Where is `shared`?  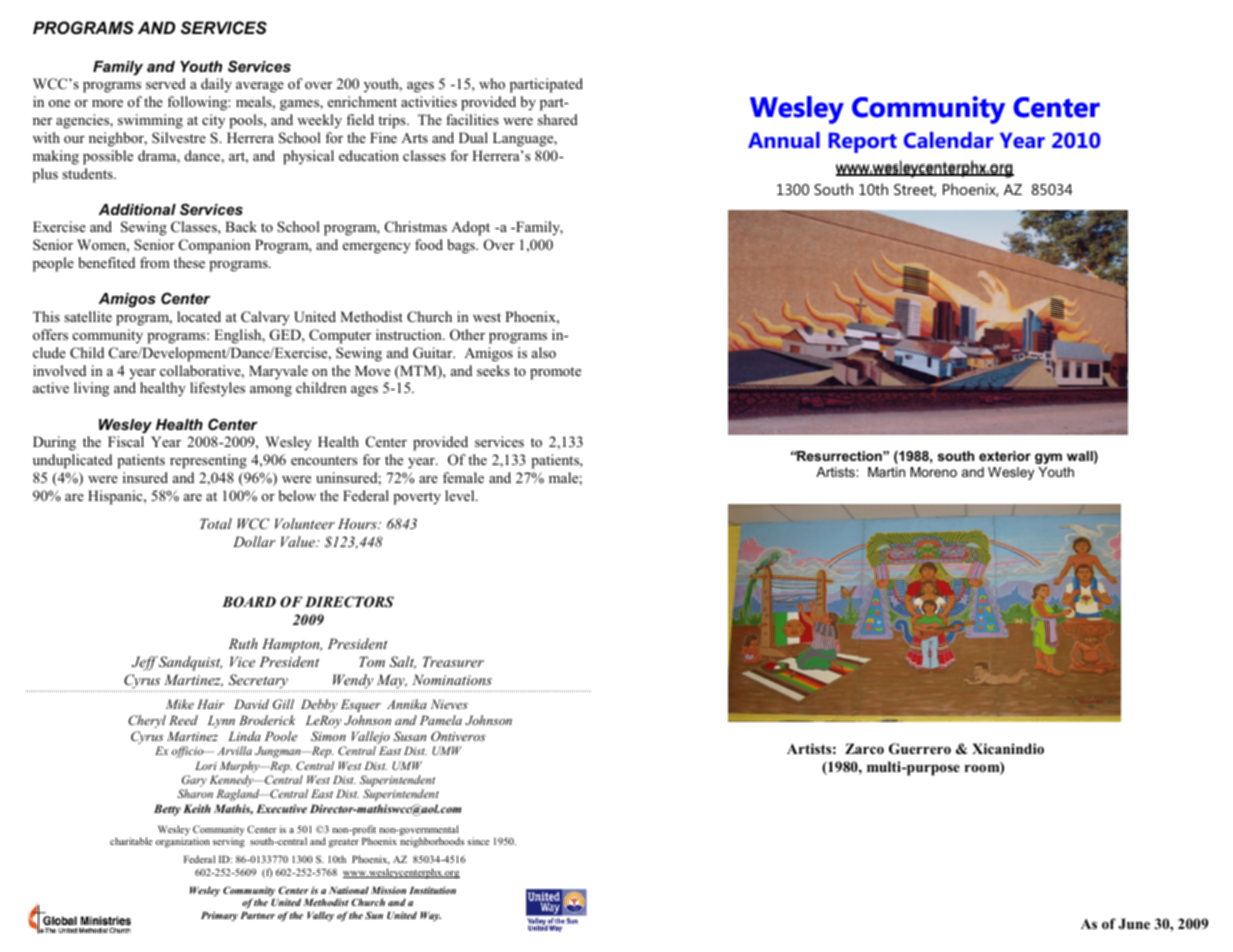
shared is located at coordinates (558, 119).
